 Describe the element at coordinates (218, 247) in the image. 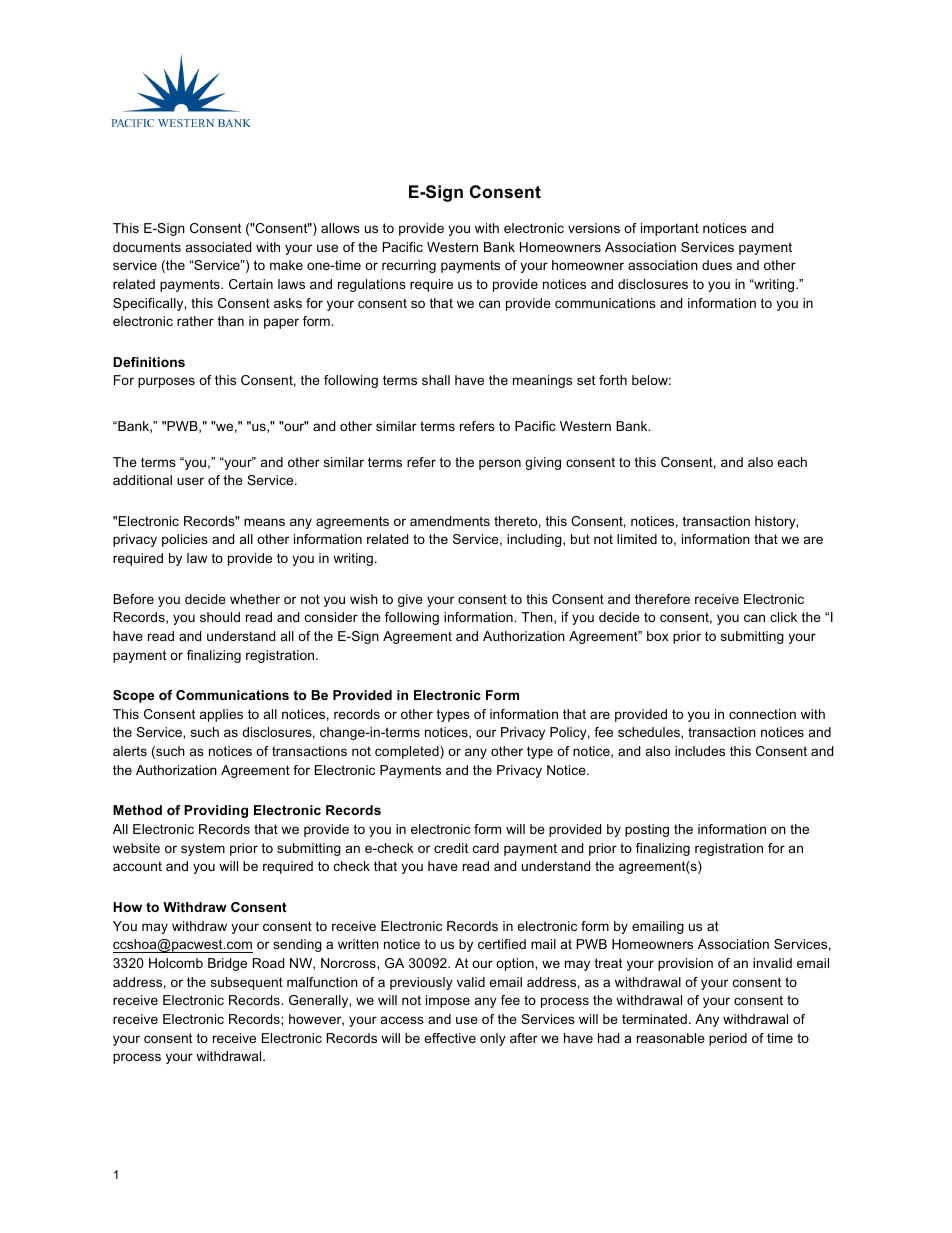

I see `associated` at that location.
